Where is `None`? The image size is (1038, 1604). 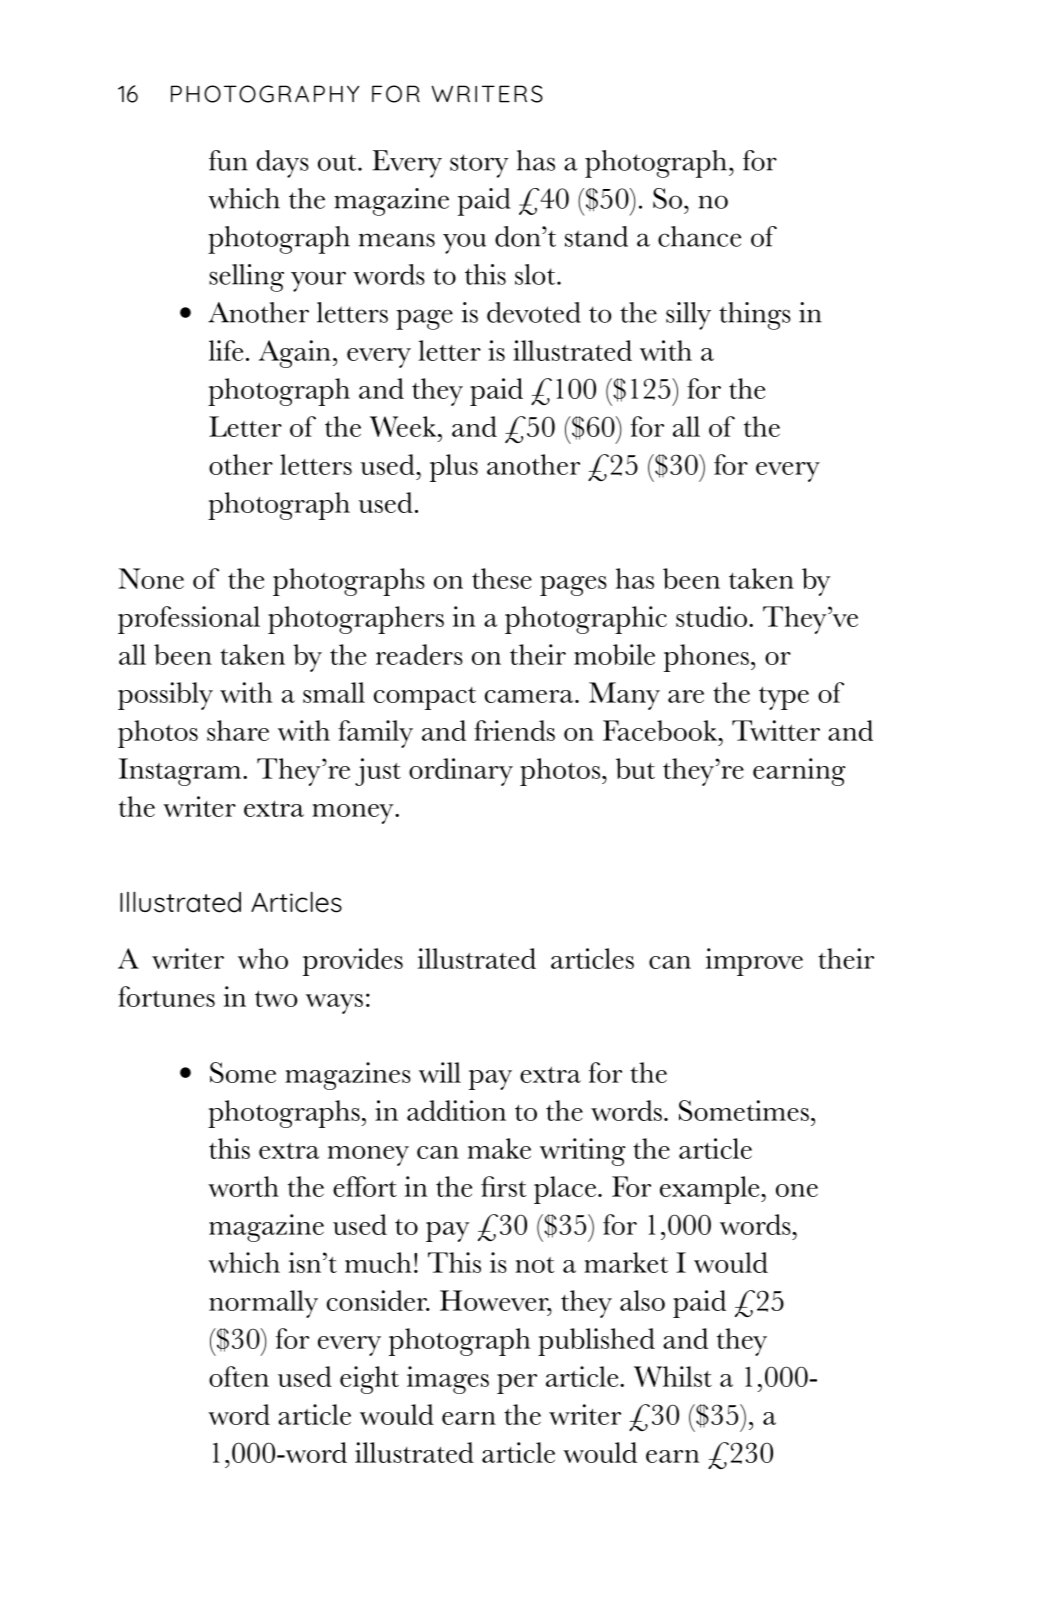
None is located at coordinates (151, 578).
